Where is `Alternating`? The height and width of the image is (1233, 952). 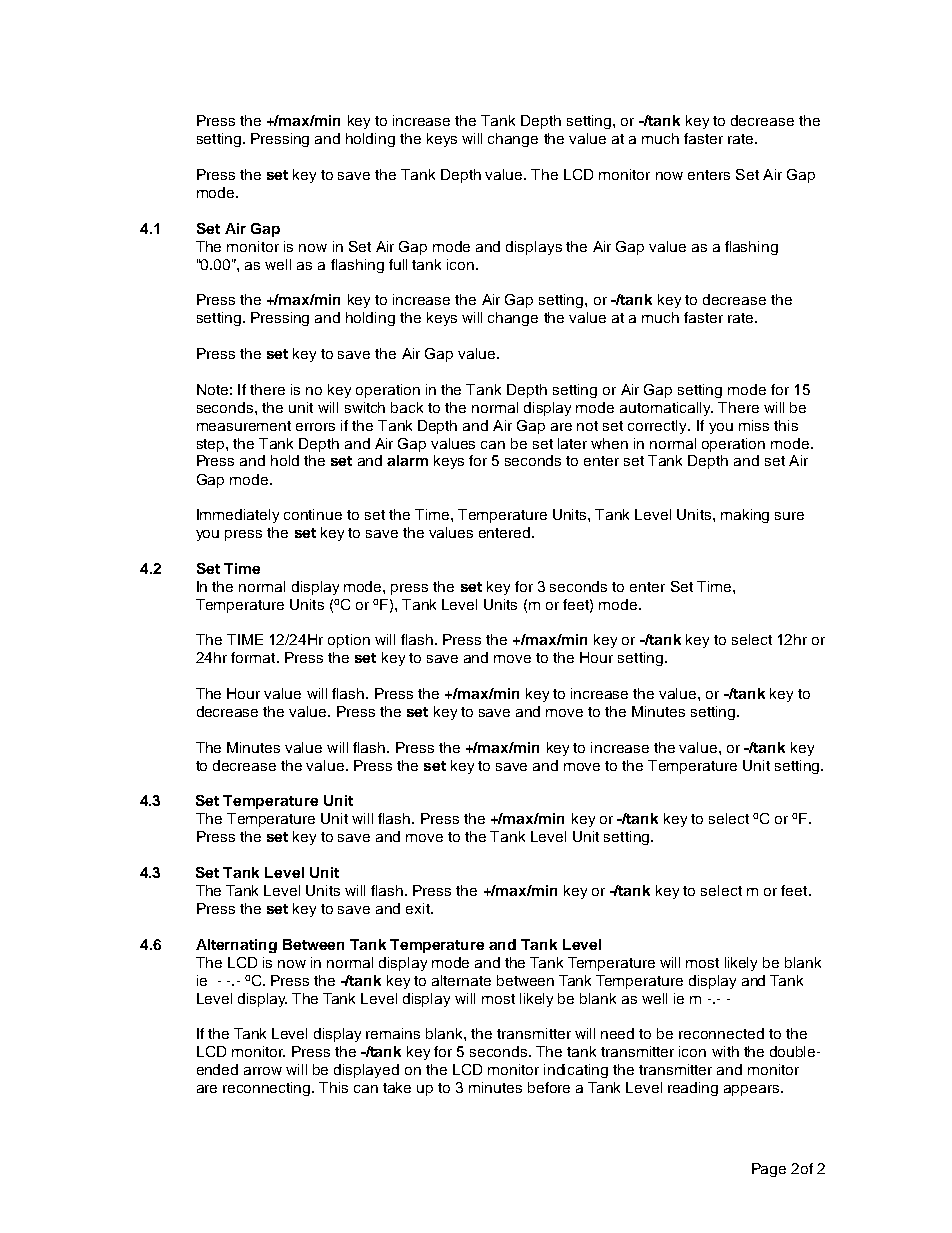
Alternating is located at coordinates (236, 946).
